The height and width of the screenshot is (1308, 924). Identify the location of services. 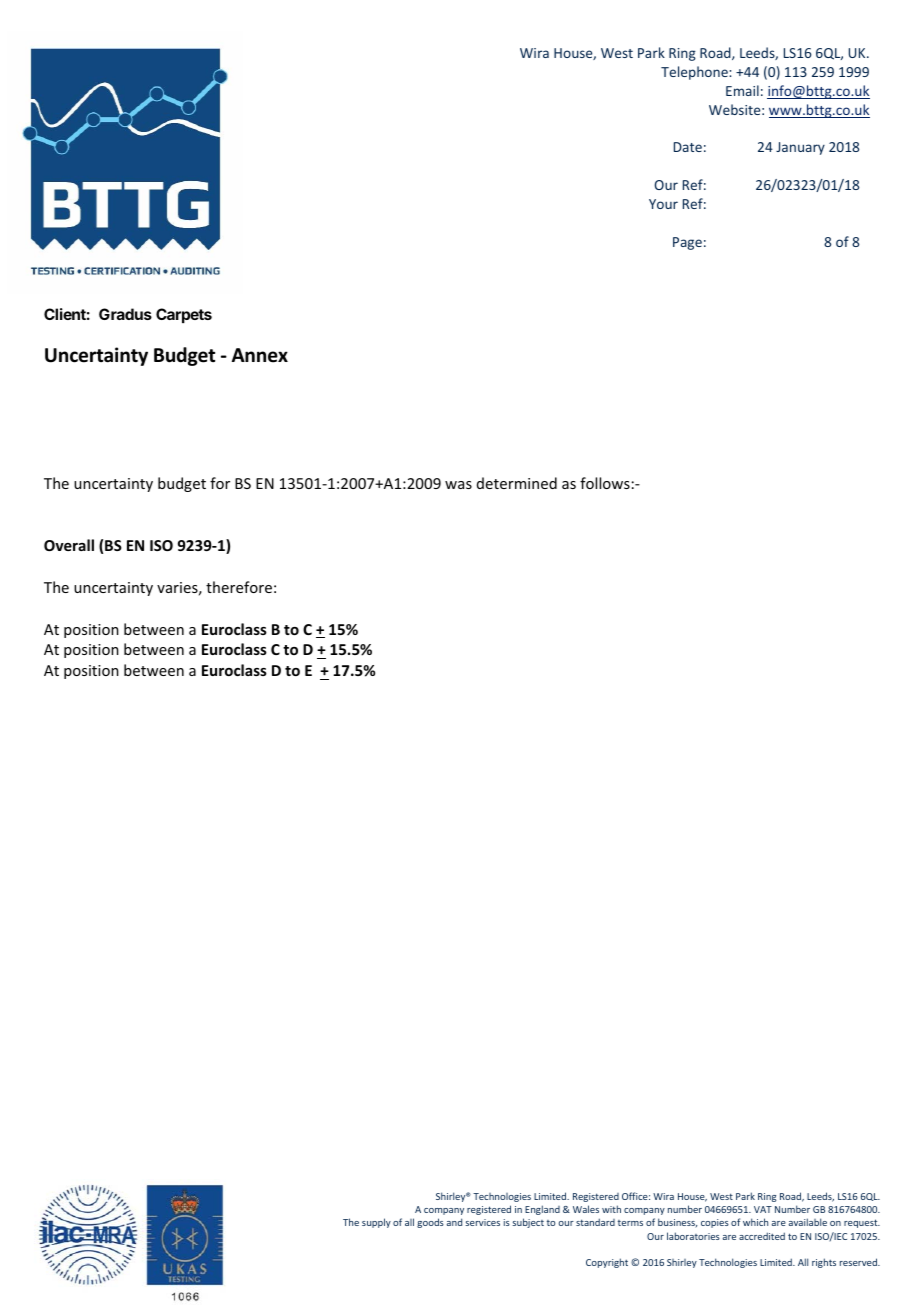
(482, 1222).
